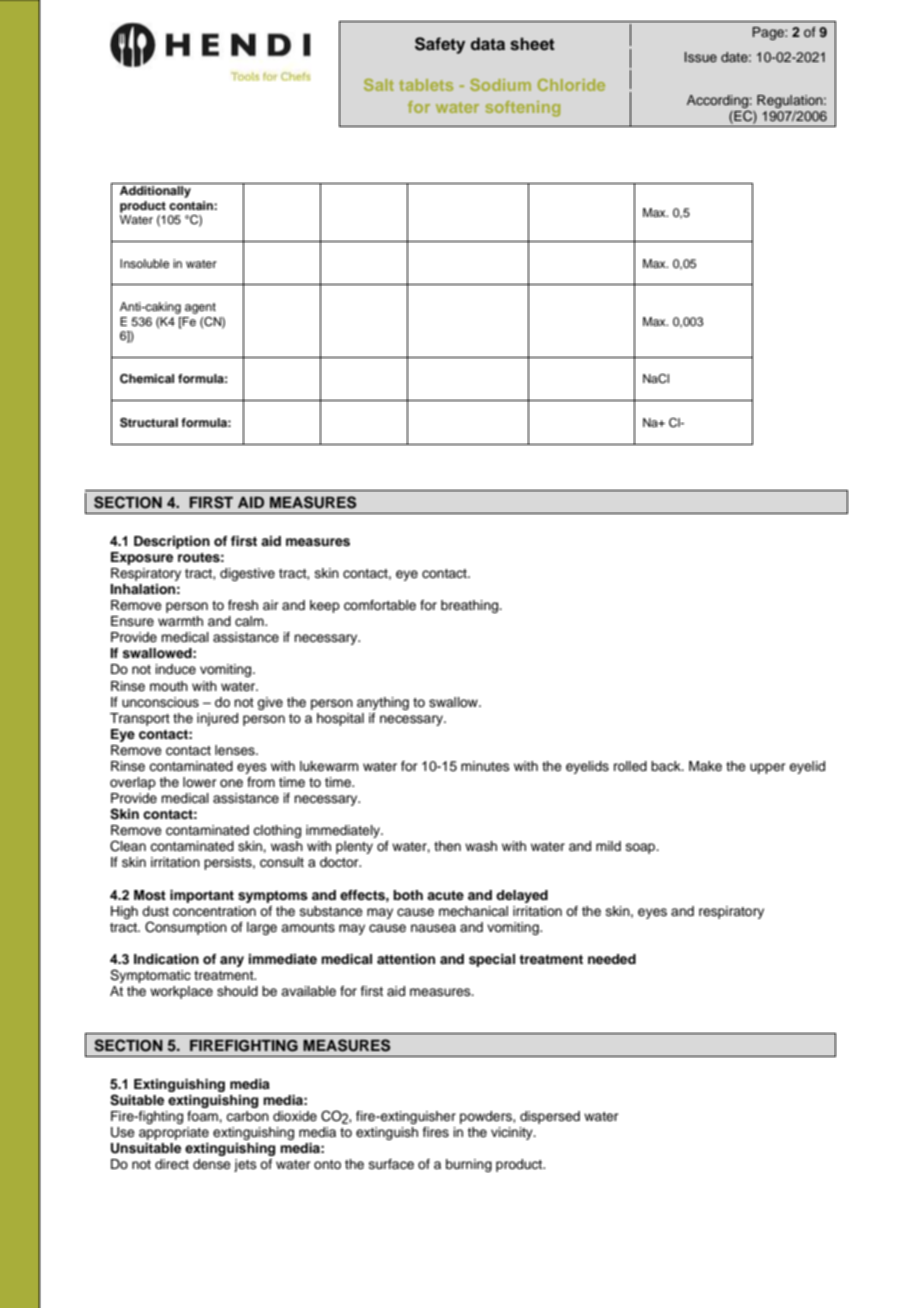  Describe the element at coordinates (612, 959) in the screenshot. I see `needed` at that location.
